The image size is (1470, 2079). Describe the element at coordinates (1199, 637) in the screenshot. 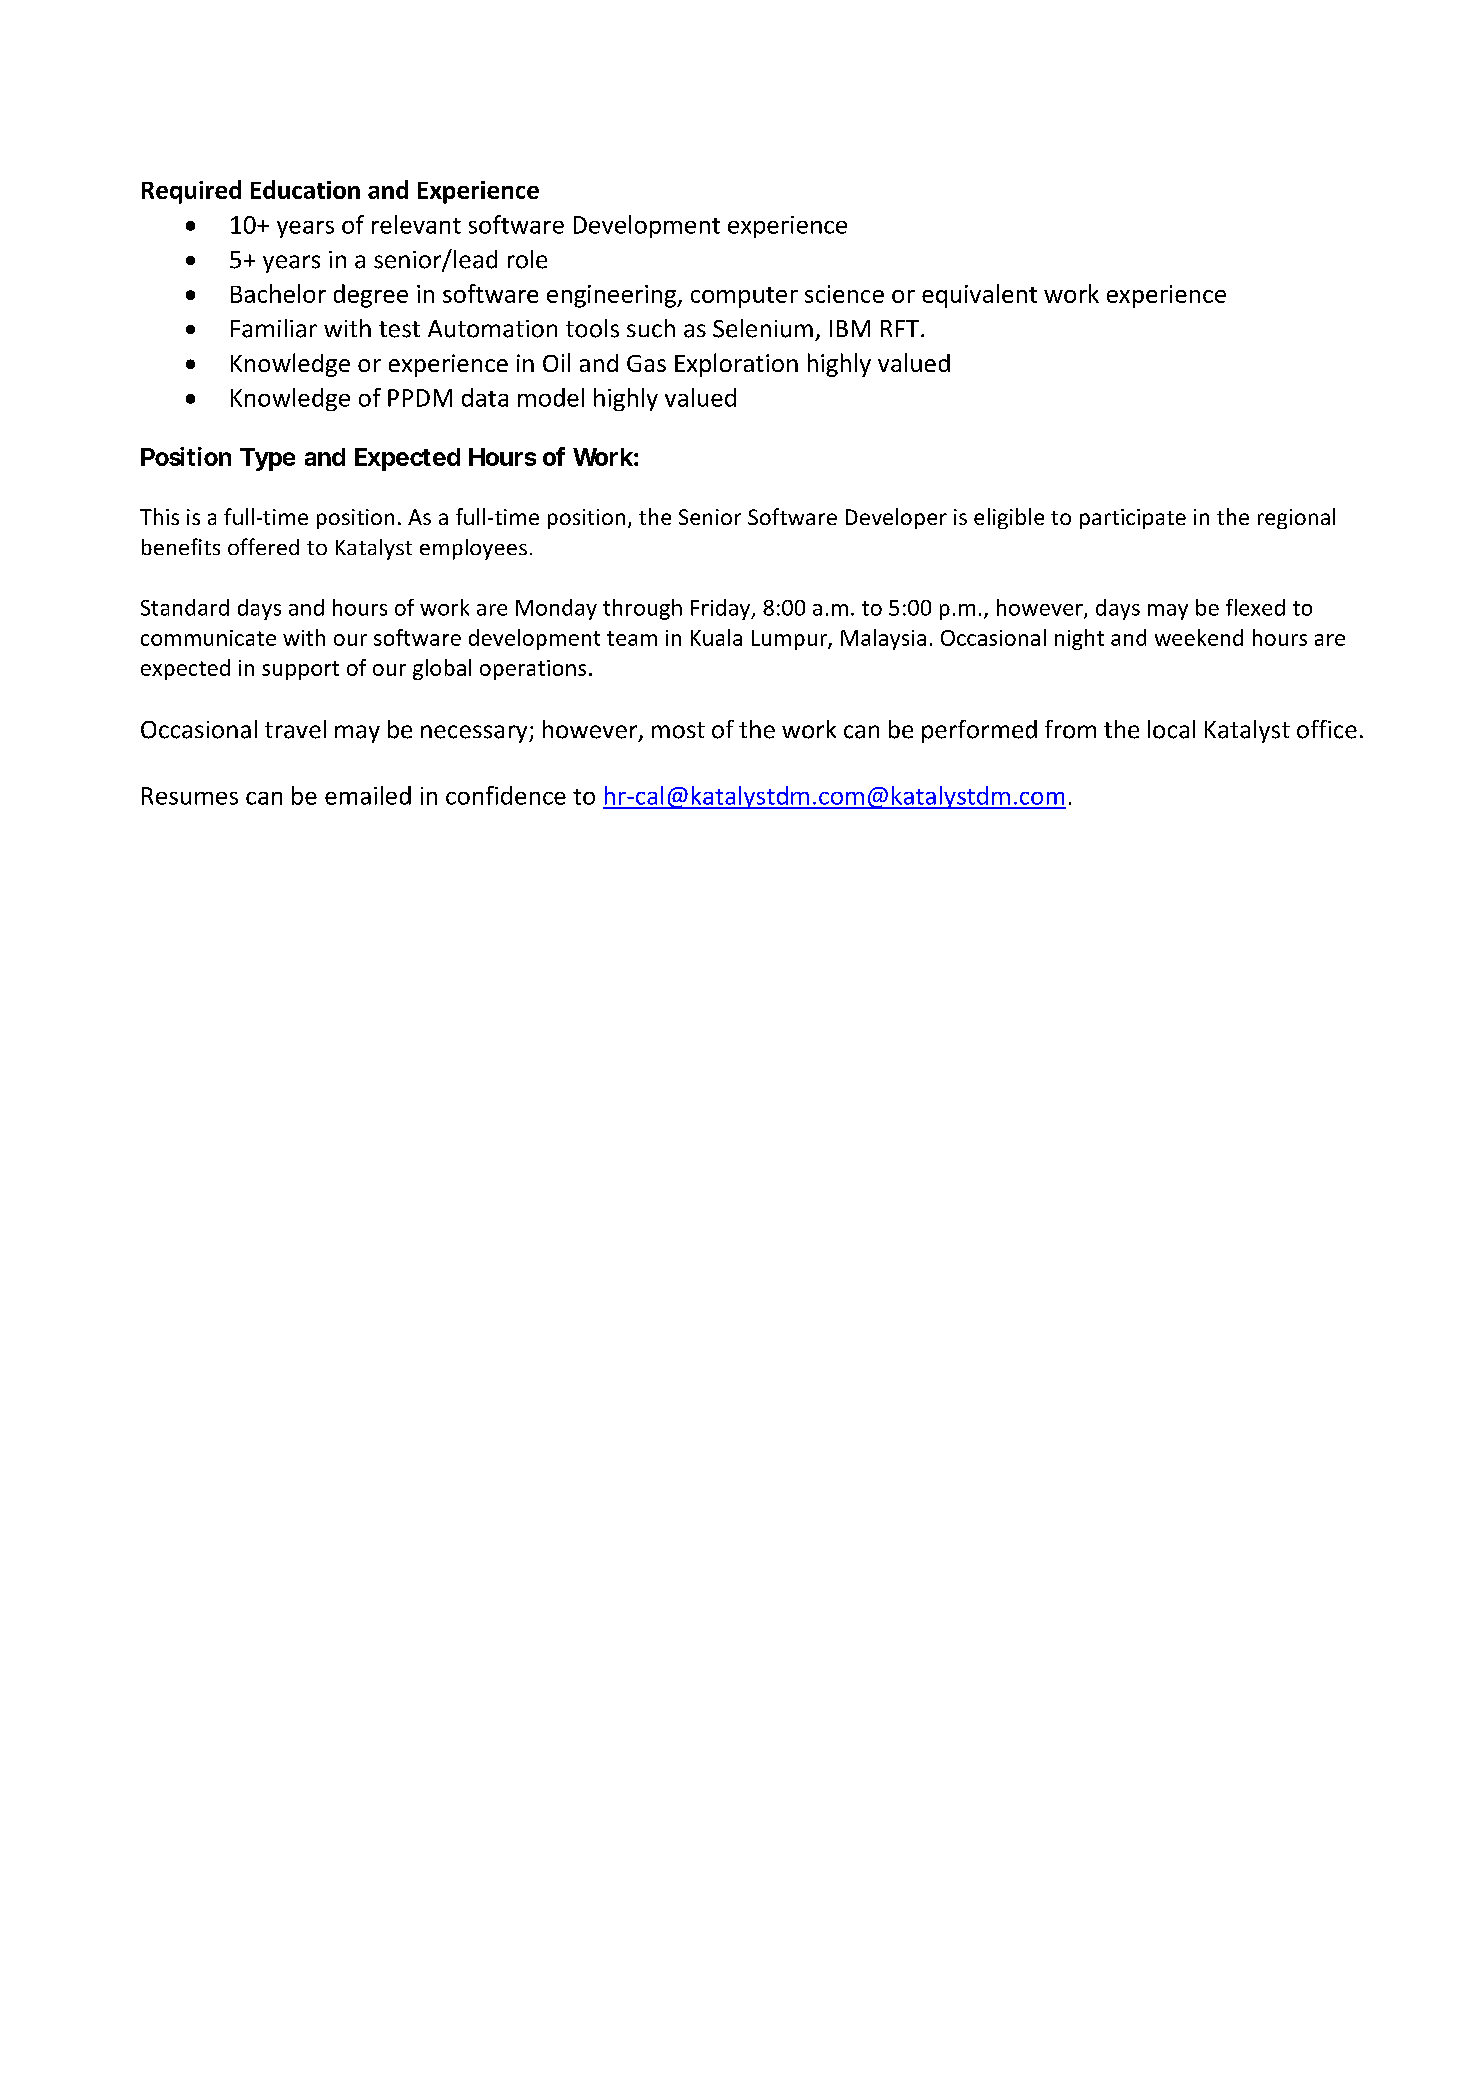

I see `weekend` at that location.
